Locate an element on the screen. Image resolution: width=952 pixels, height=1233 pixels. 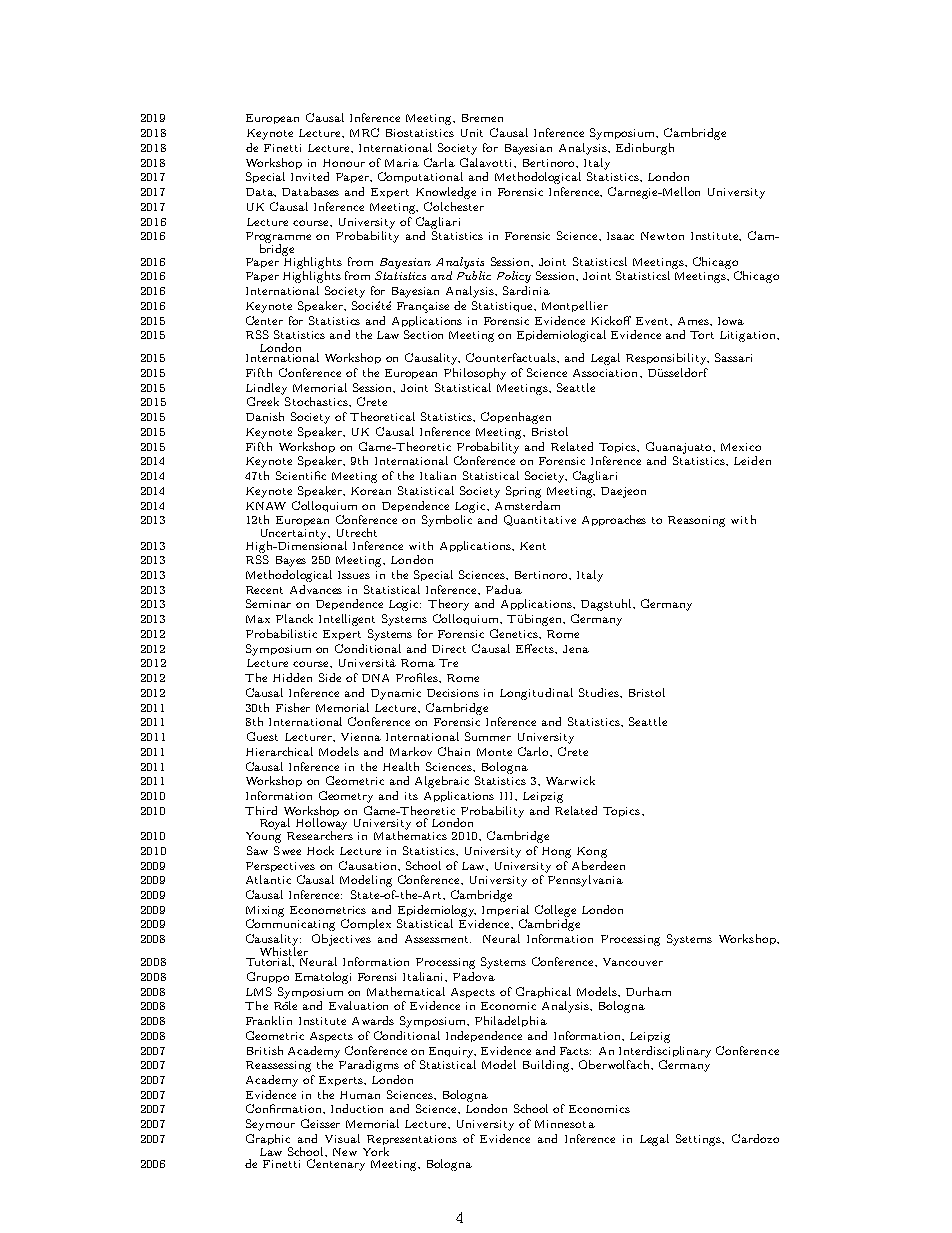
Scientific is located at coordinates (301, 475).
